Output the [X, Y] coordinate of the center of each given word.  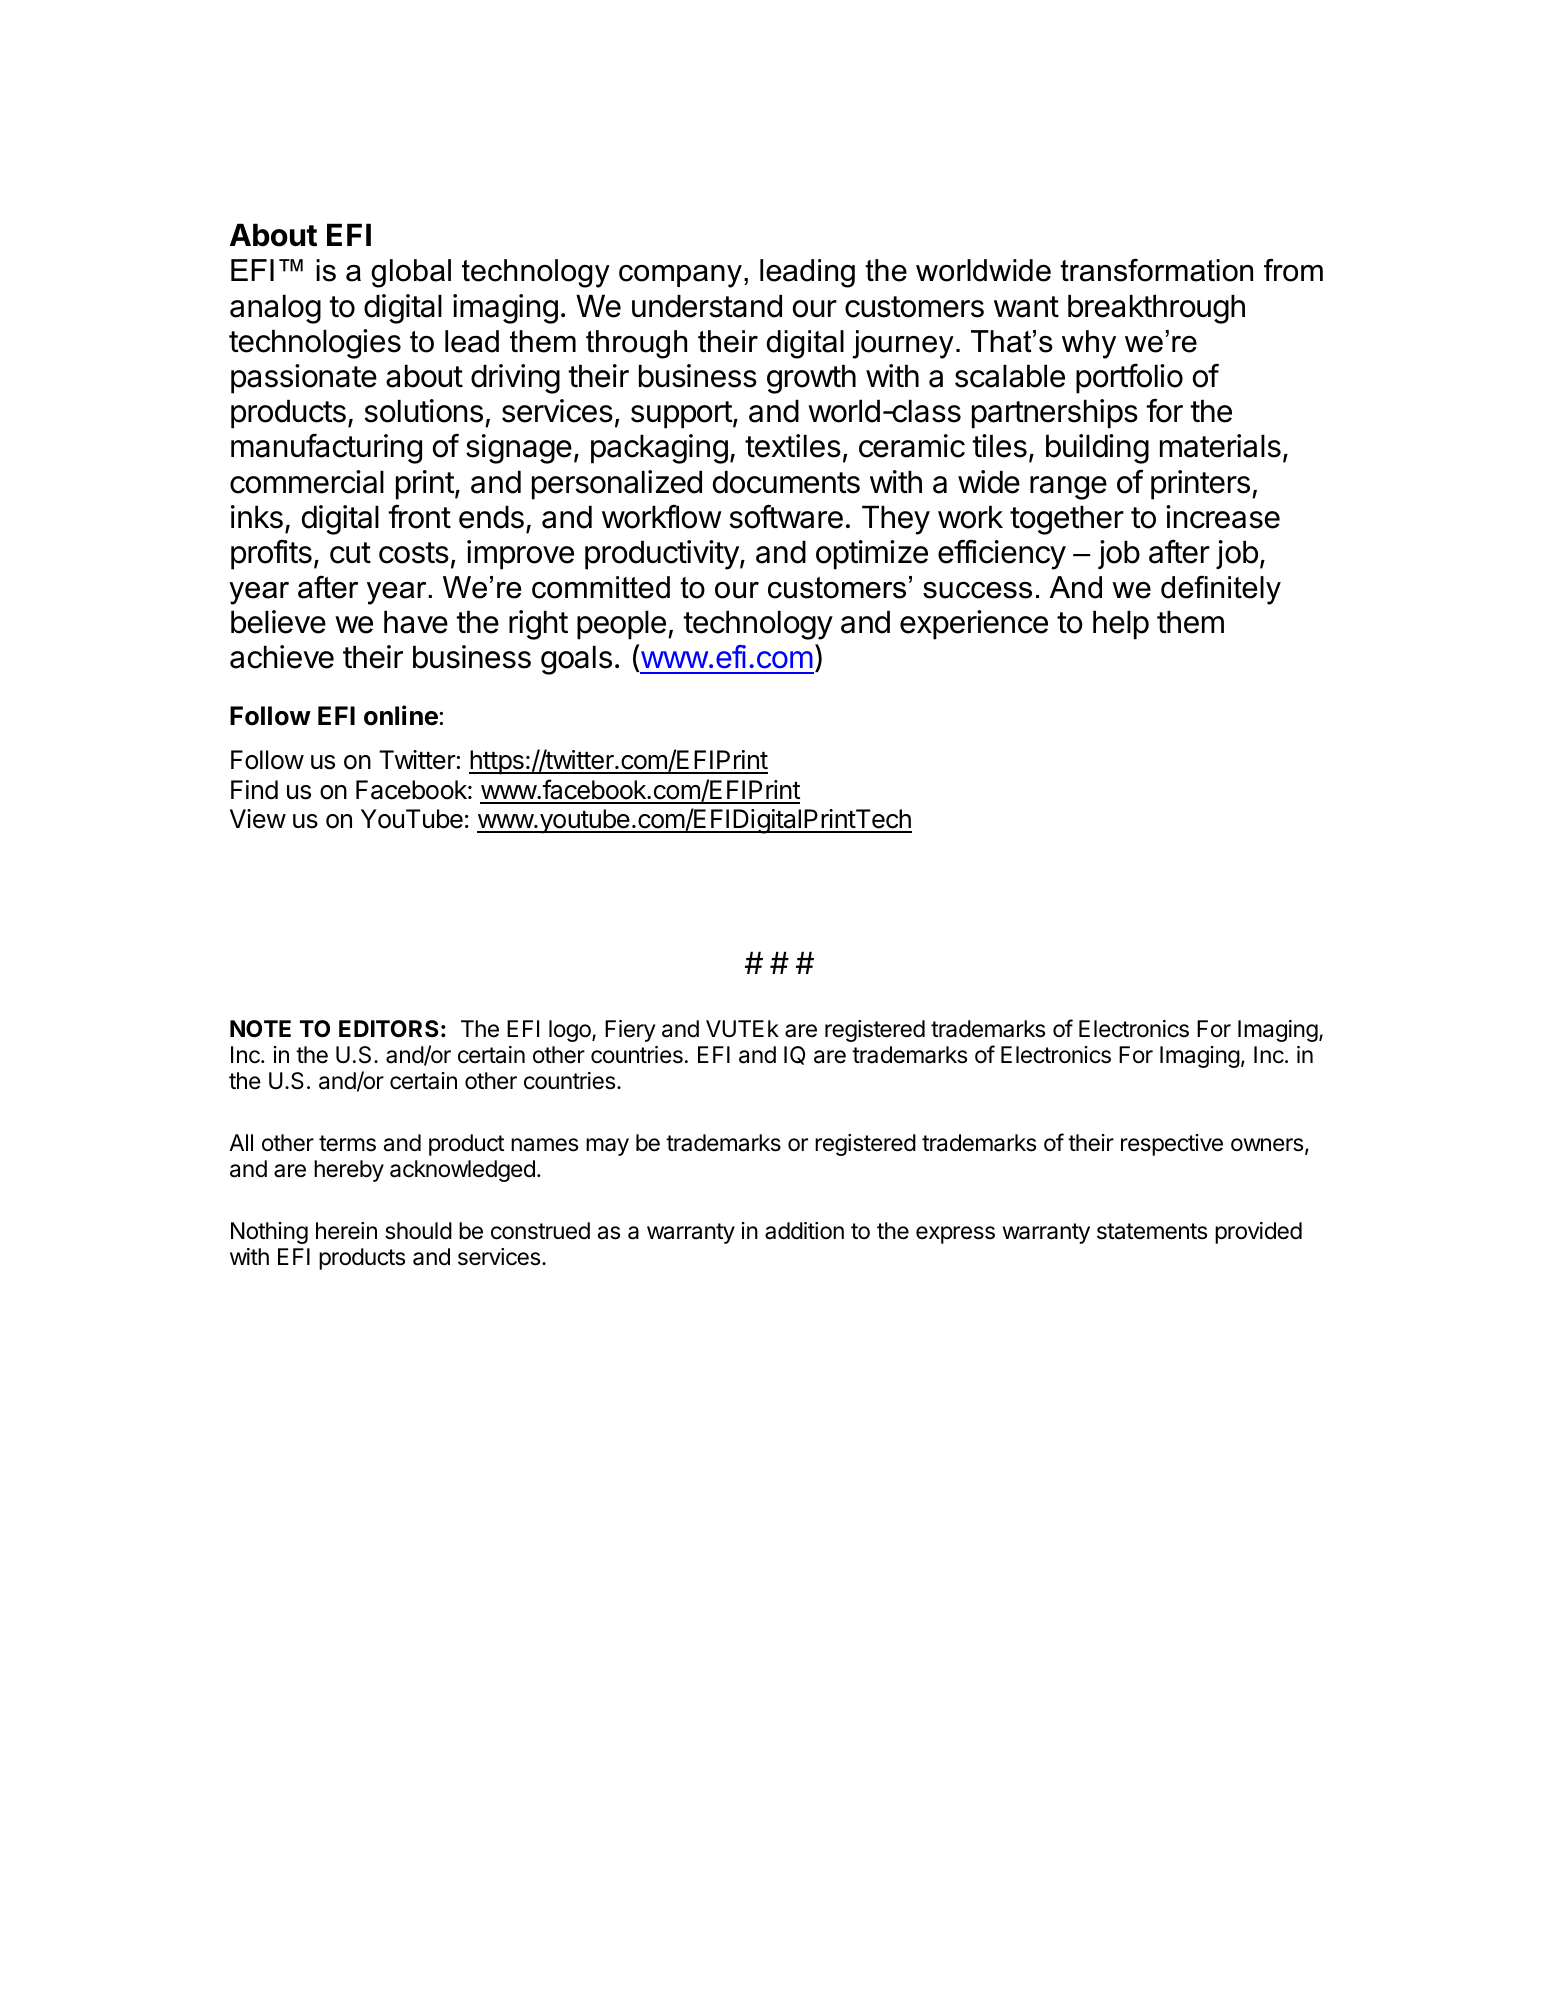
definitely [1221, 590]
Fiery [630, 1031]
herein [346, 1231]
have [416, 622]
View [258, 819]
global [411, 273]
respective [1172, 1145]
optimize [872, 555]
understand [707, 306]
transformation [1156, 270]
